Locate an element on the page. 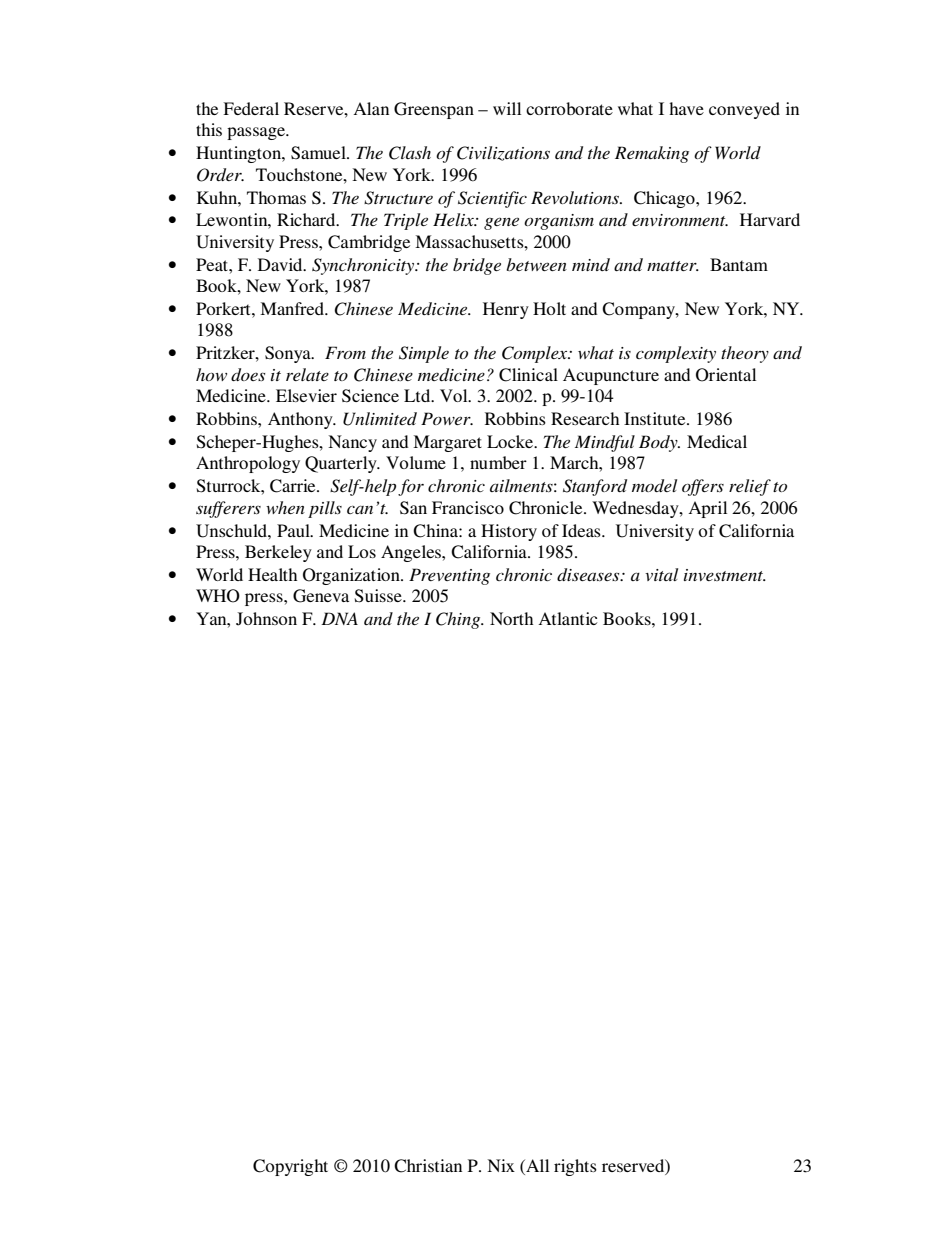  Oriental is located at coordinates (726, 375).
